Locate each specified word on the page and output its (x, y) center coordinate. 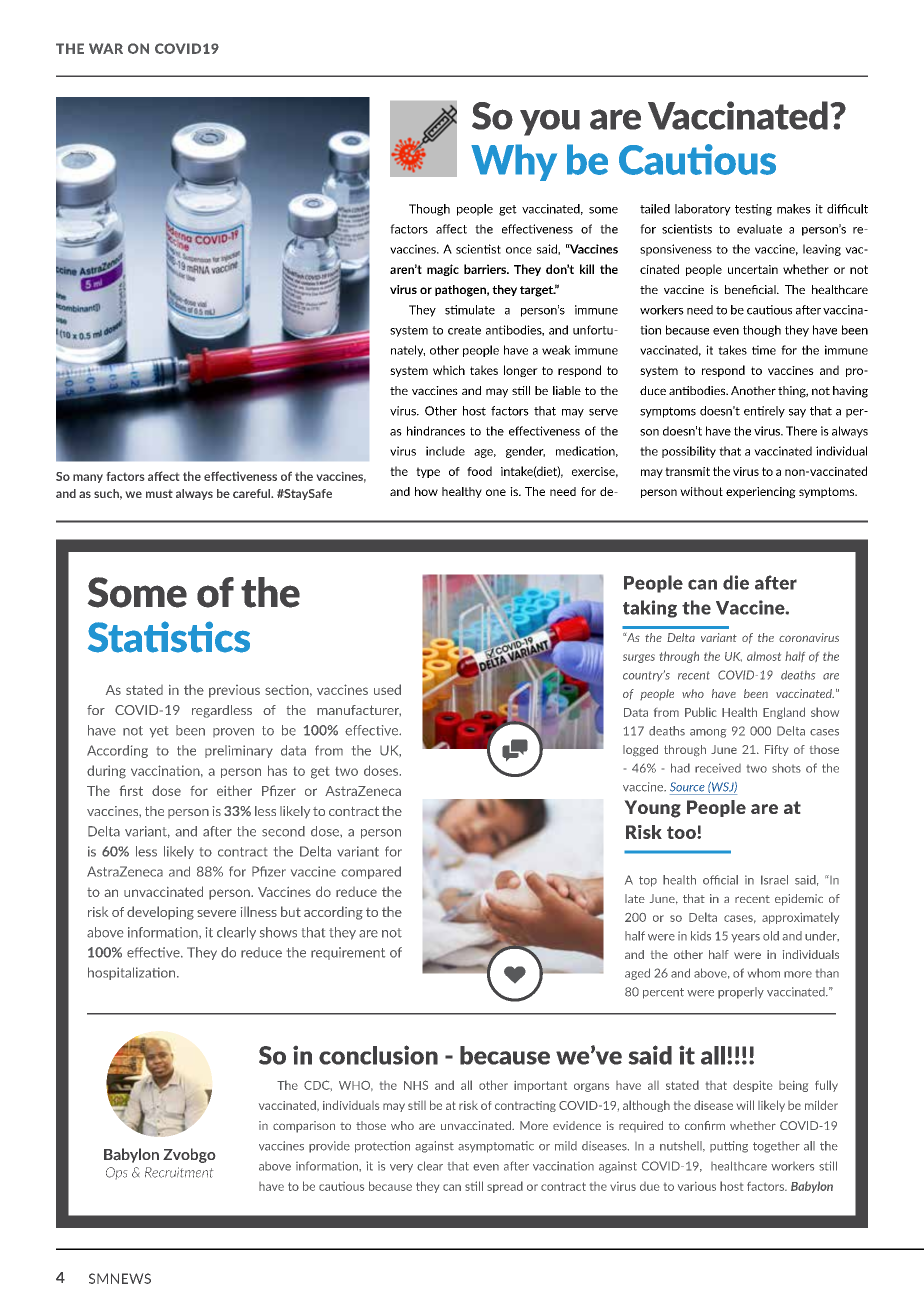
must (159, 494)
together (776, 1147)
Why (514, 162)
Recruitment (179, 1172)
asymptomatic (496, 1147)
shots (786, 768)
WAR (106, 48)
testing (753, 210)
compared (371, 872)
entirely (764, 412)
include (445, 451)
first (131, 790)
